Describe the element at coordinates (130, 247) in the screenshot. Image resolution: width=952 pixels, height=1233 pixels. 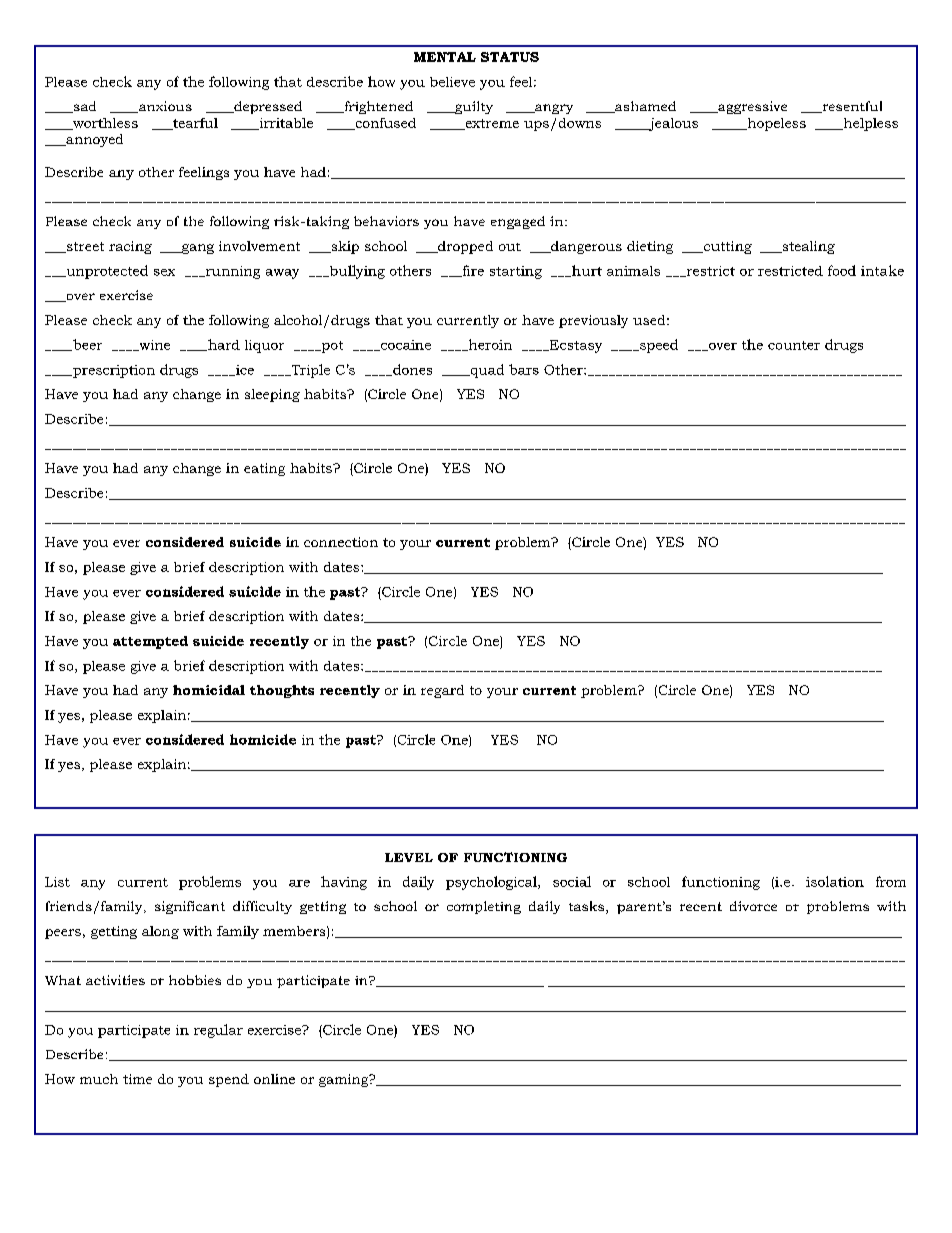
I see `racing` at that location.
